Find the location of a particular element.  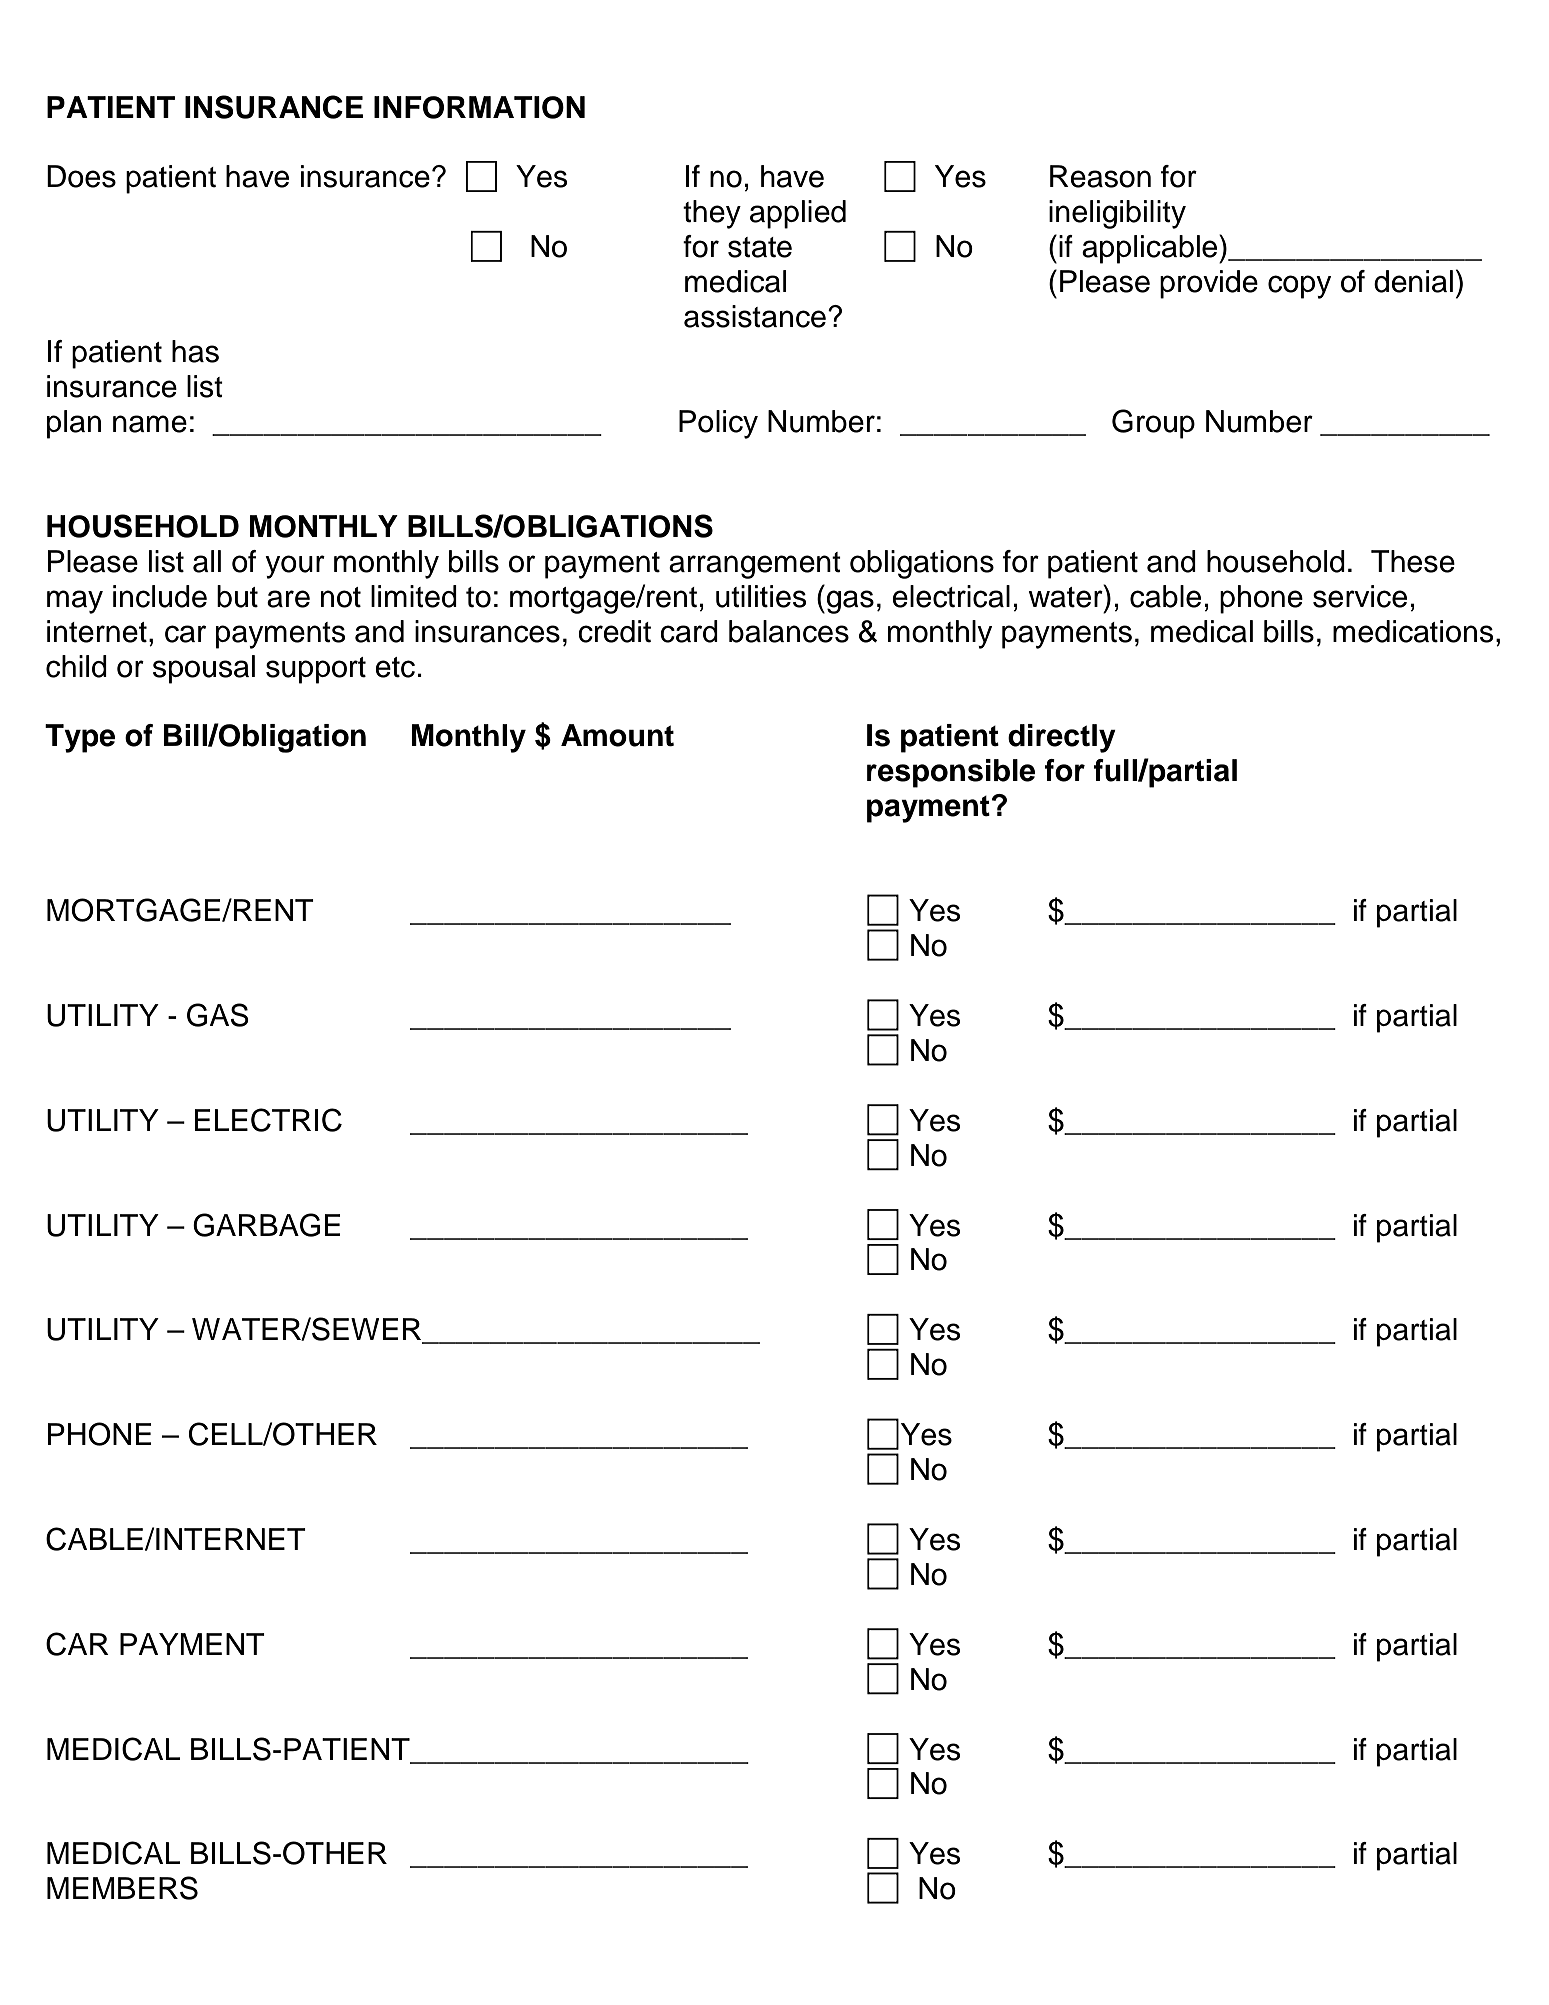

GARBAGE is located at coordinates (266, 1225).
